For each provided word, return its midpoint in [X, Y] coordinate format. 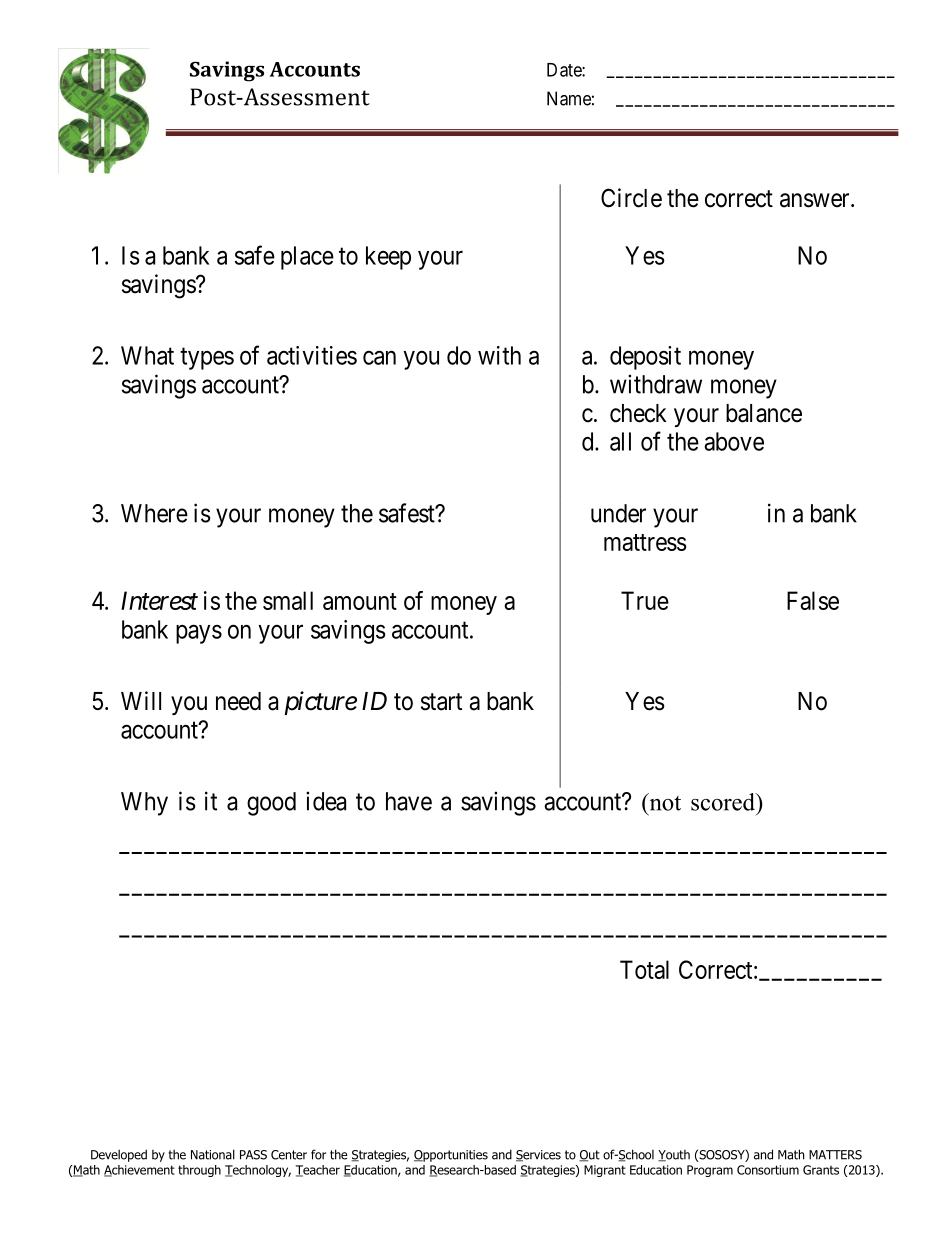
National [213, 1154]
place [307, 258]
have [409, 801]
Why [144, 804]
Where [154, 513]
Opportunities [451, 1156]
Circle [631, 198]
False [813, 600]
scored [724, 802]
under [618, 513]
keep [388, 258]
